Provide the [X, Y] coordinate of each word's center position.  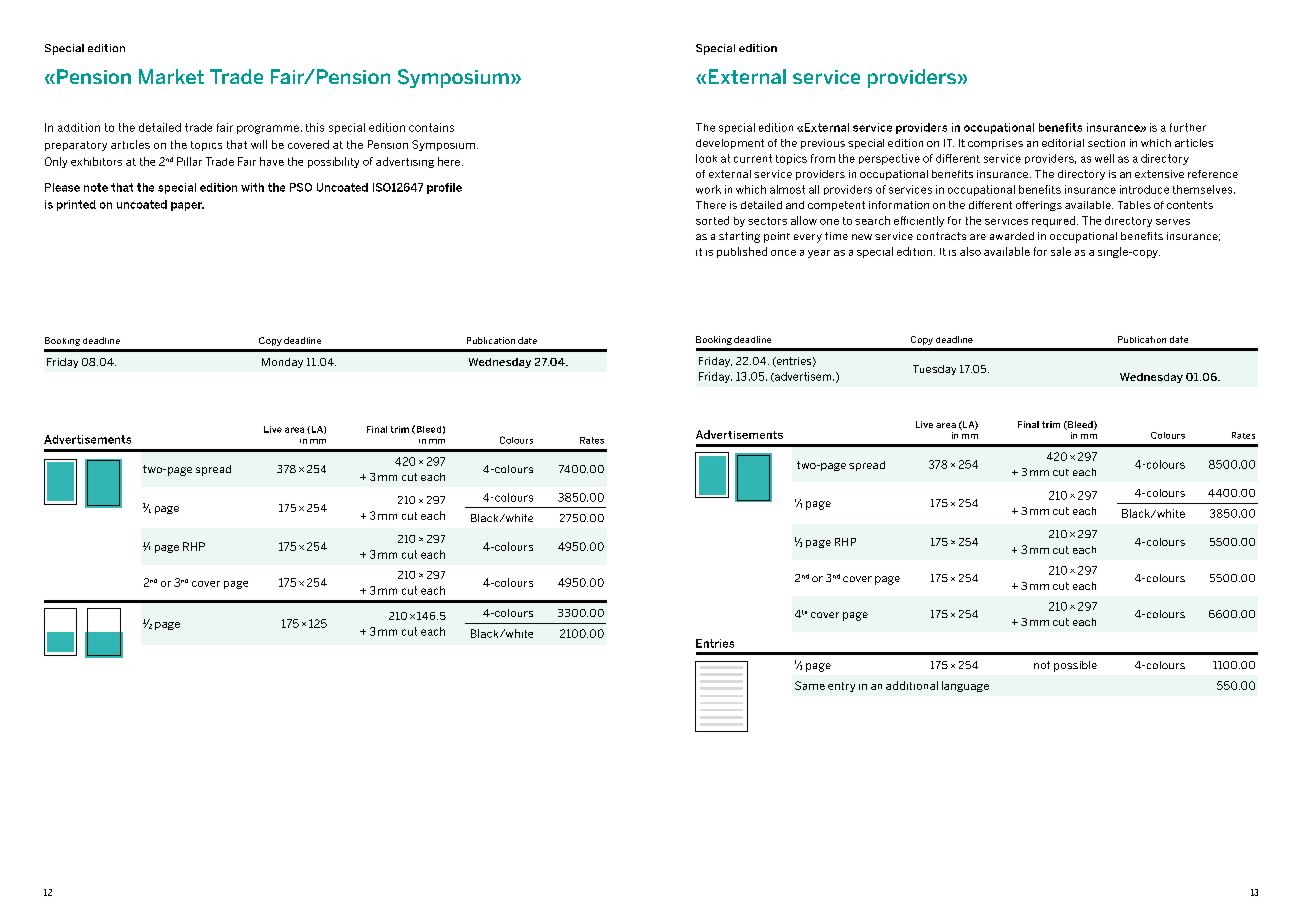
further [1188, 127]
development [730, 144]
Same [810, 685]
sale [1061, 251]
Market [171, 76]
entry [841, 687]
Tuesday [934, 370]
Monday [282, 363]
